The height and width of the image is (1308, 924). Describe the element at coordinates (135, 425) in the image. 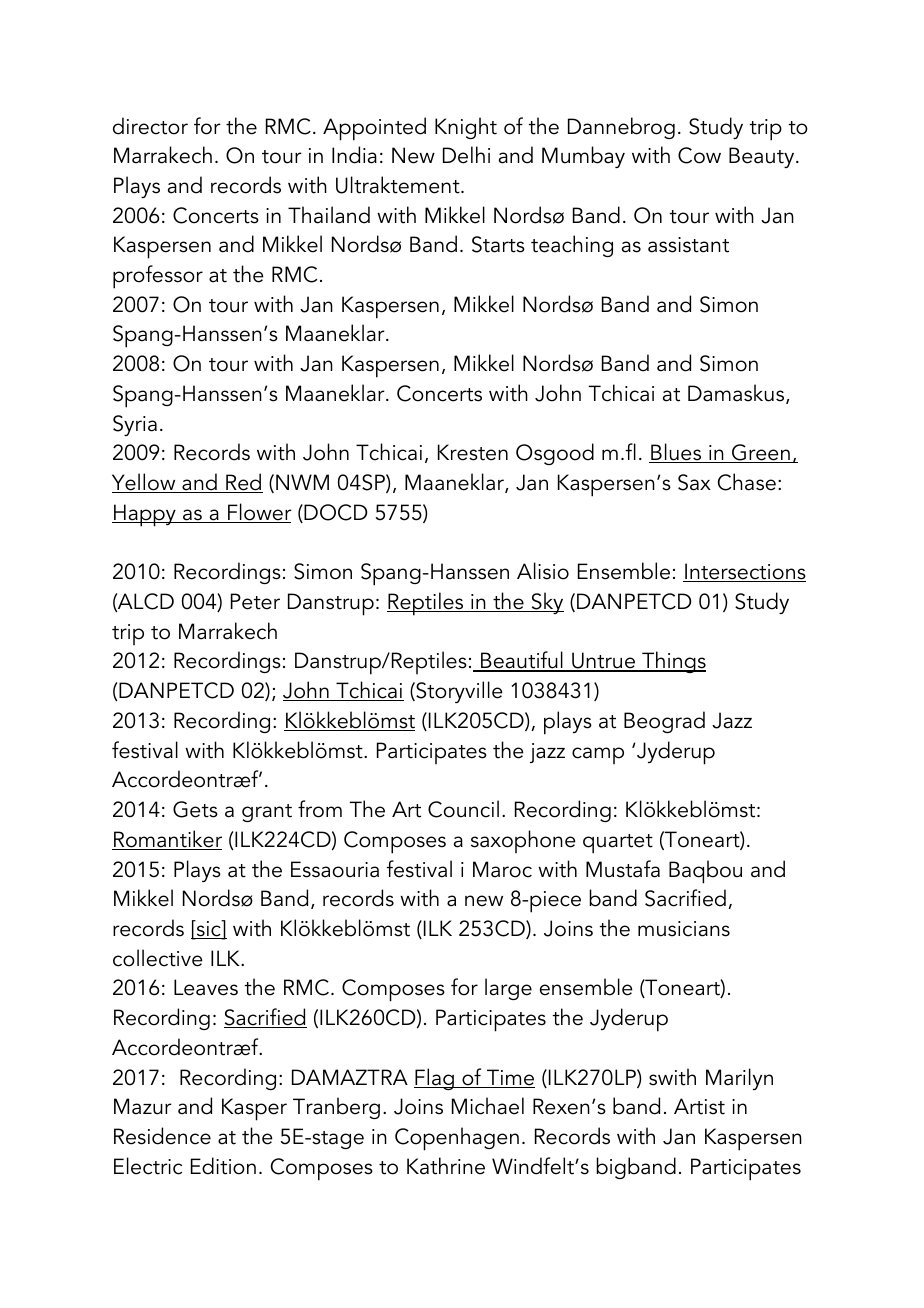

I see `Syria` at that location.
